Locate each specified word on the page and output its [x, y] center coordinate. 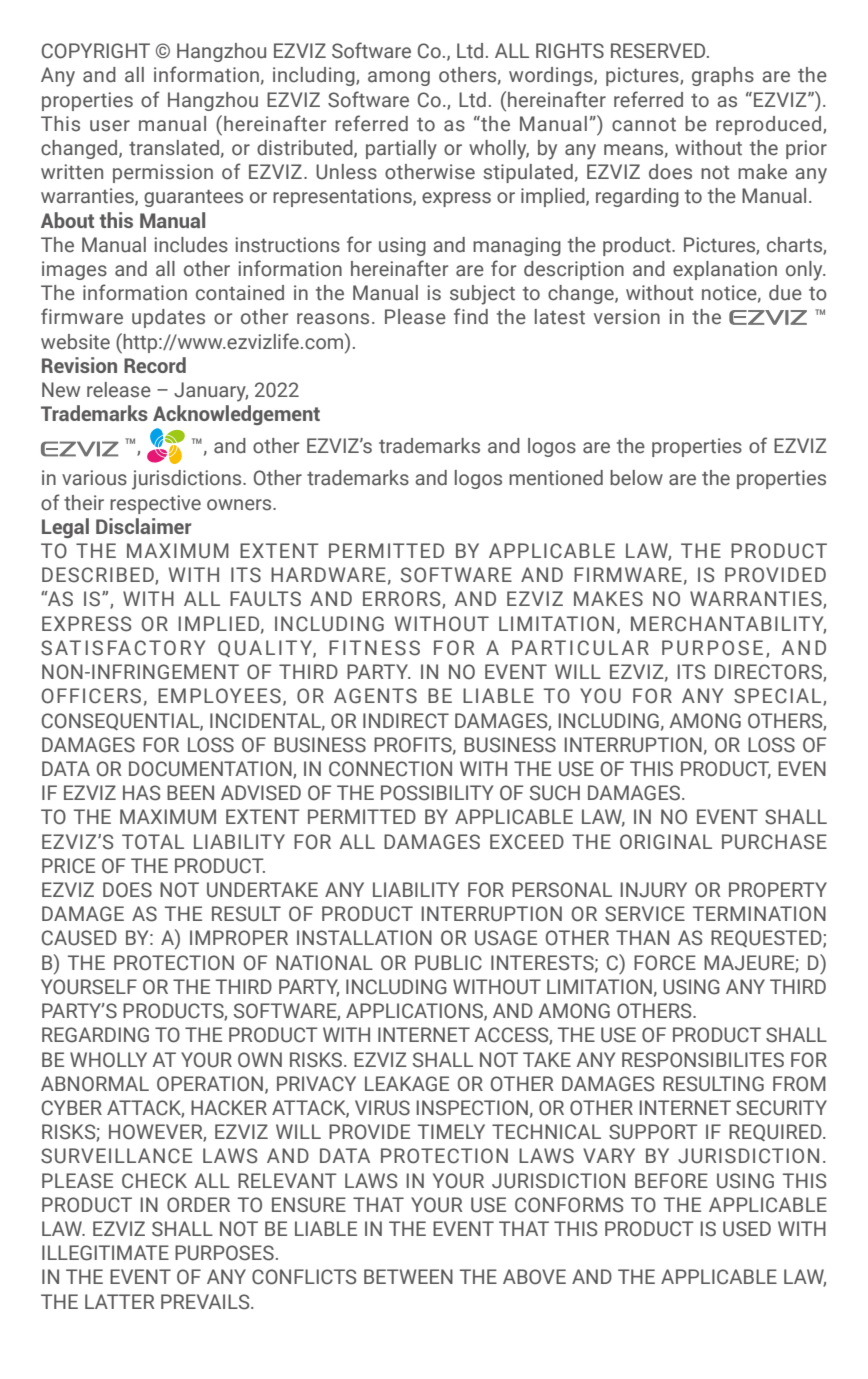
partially [401, 150]
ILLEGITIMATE [105, 1253]
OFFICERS [91, 696]
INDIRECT [406, 721]
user [110, 126]
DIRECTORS [769, 673]
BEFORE [671, 1181]
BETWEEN [408, 1276]
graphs [723, 76]
